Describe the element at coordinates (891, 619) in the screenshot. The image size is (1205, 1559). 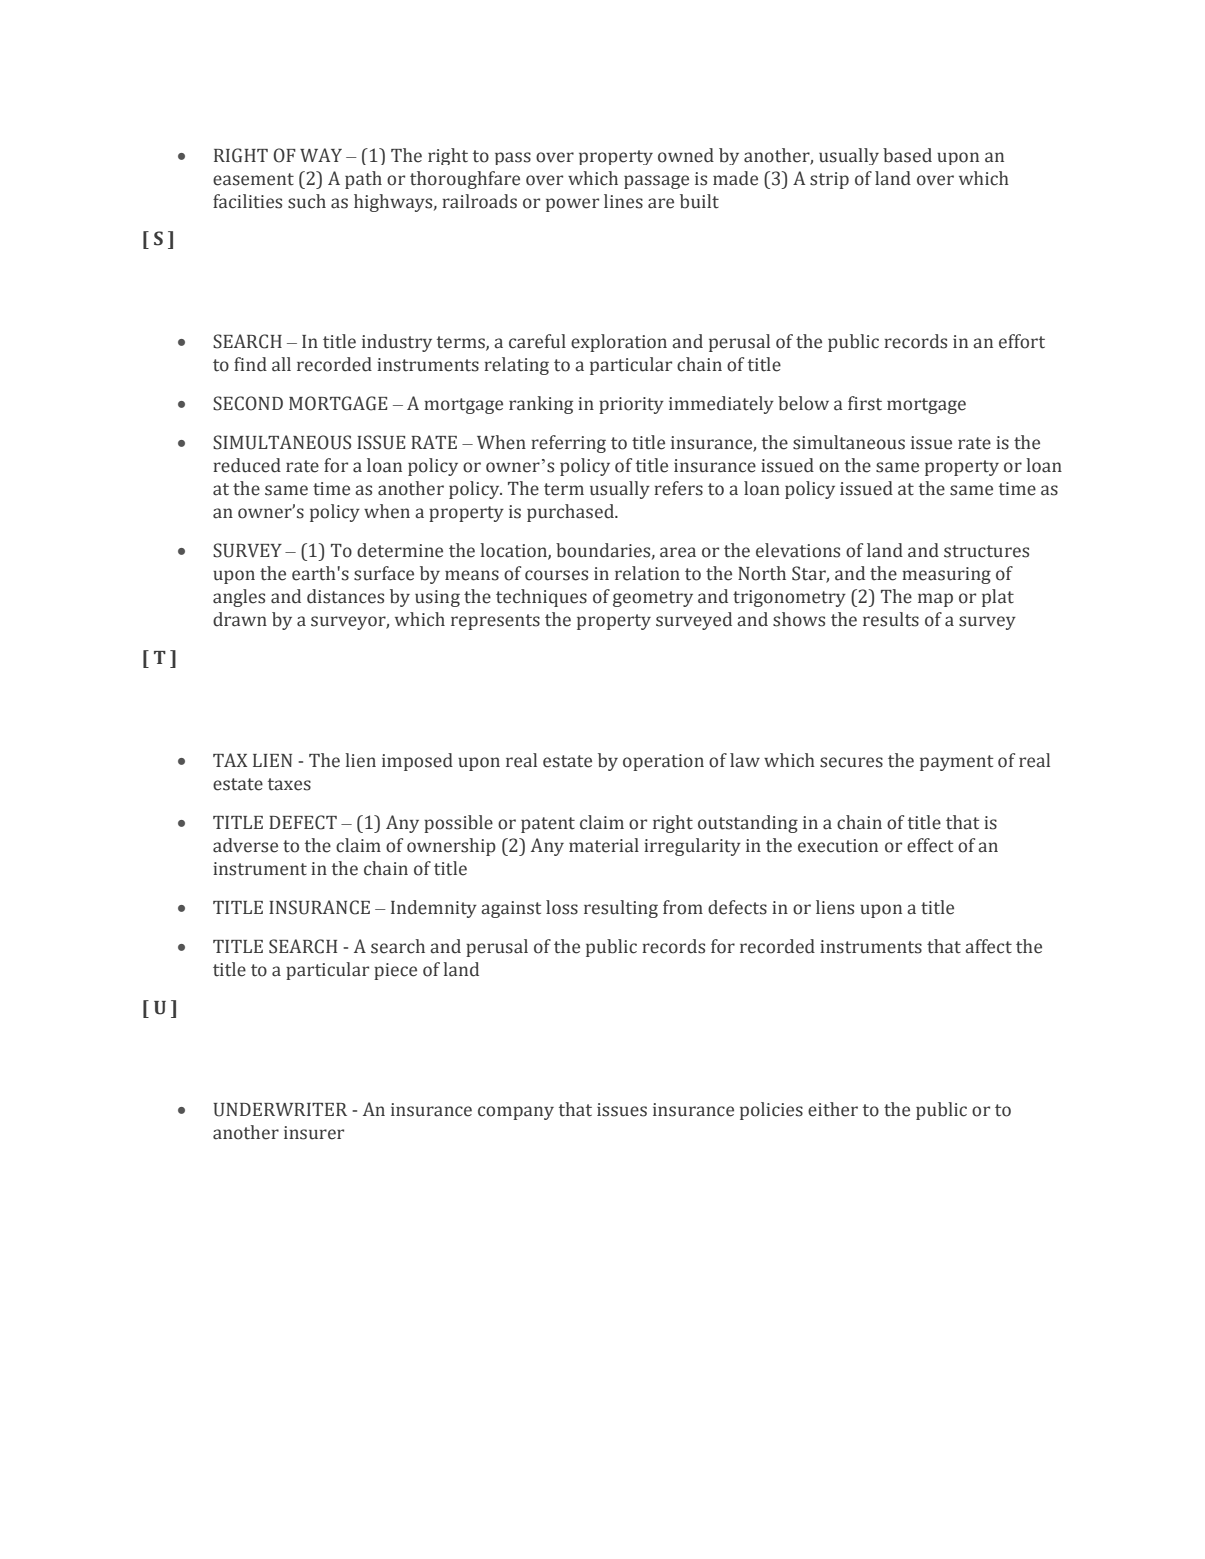
I see `results` at that location.
